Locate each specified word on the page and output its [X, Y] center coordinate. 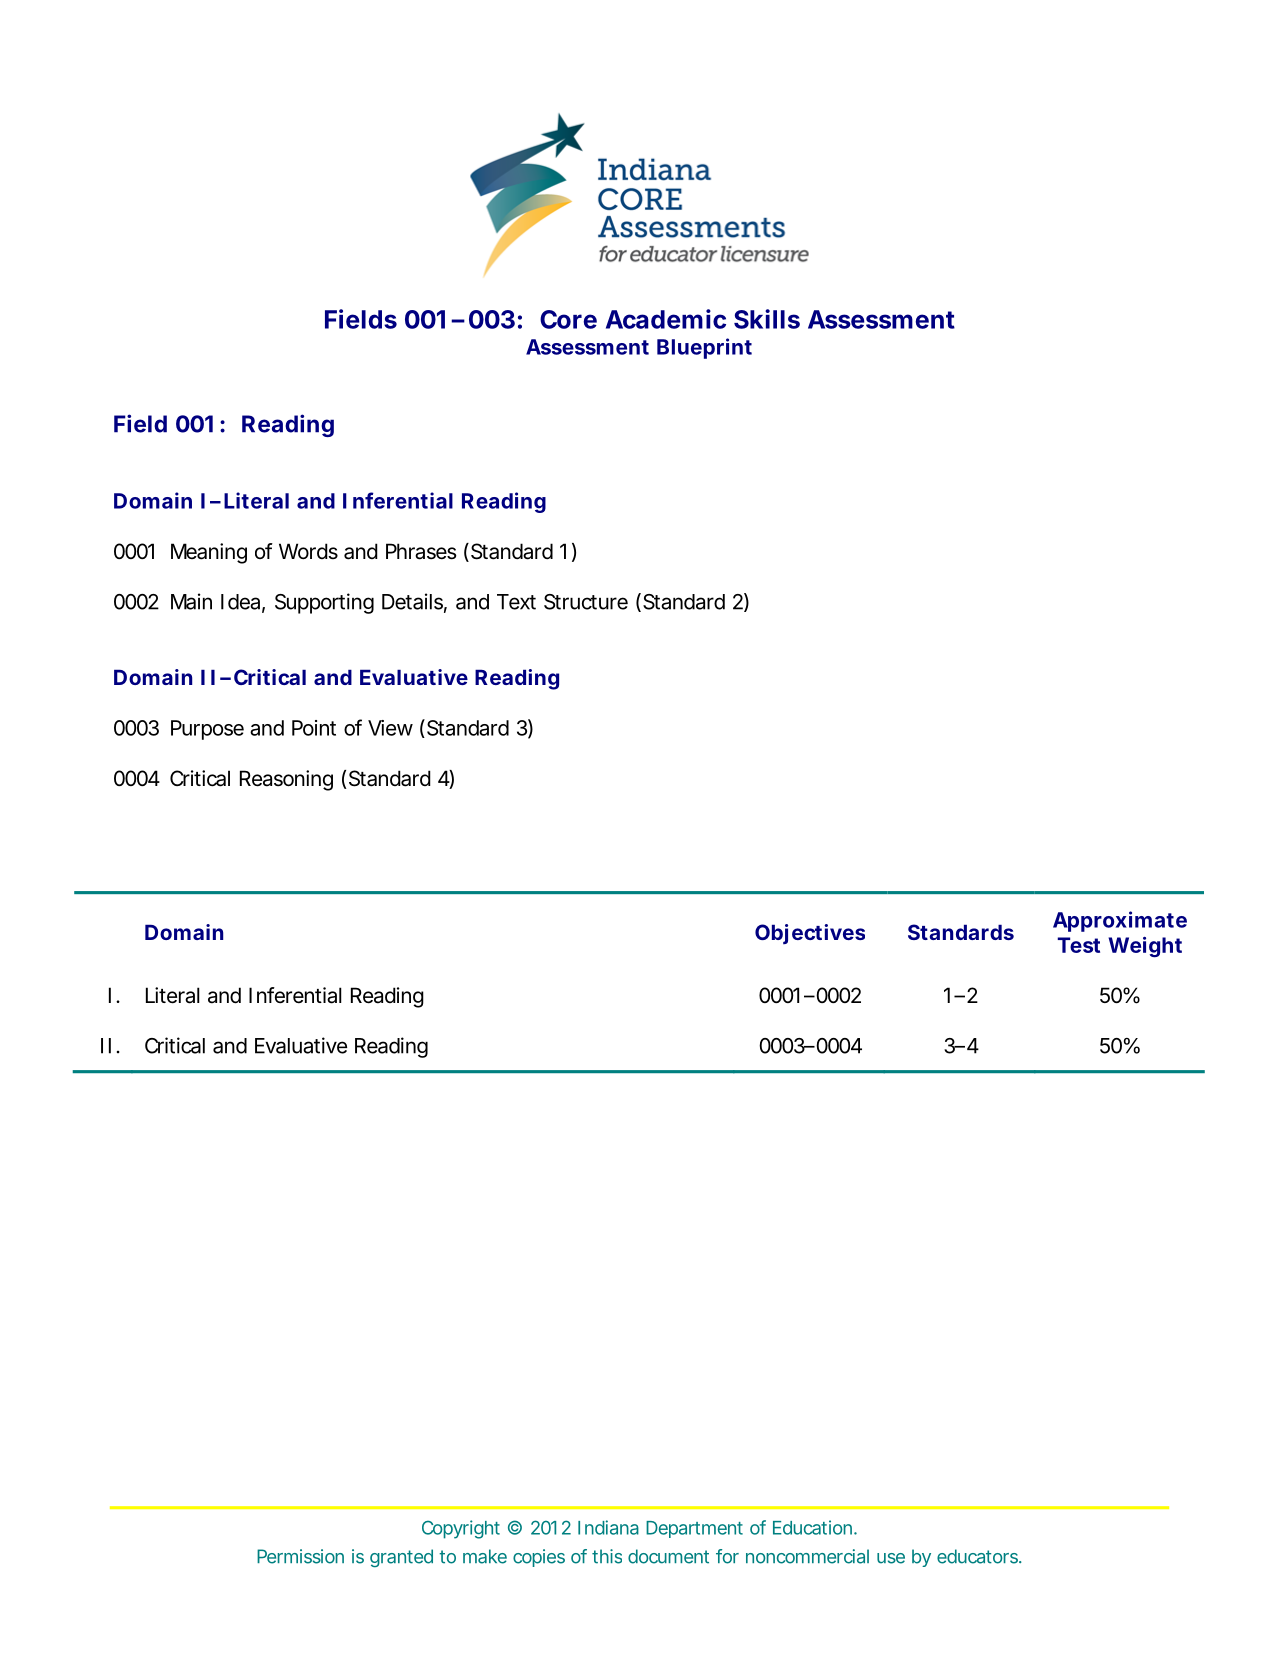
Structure [586, 602]
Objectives [810, 934]
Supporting [324, 603]
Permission [300, 1556]
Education [814, 1527]
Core [568, 319]
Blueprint [704, 348]
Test [1078, 945]
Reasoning [286, 780]
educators [979, 1556]
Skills [767, 319]
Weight [1145, 947]
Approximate [1120, 921]
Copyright [461, 1529]
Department [694, 1529]
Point [314, 728]
